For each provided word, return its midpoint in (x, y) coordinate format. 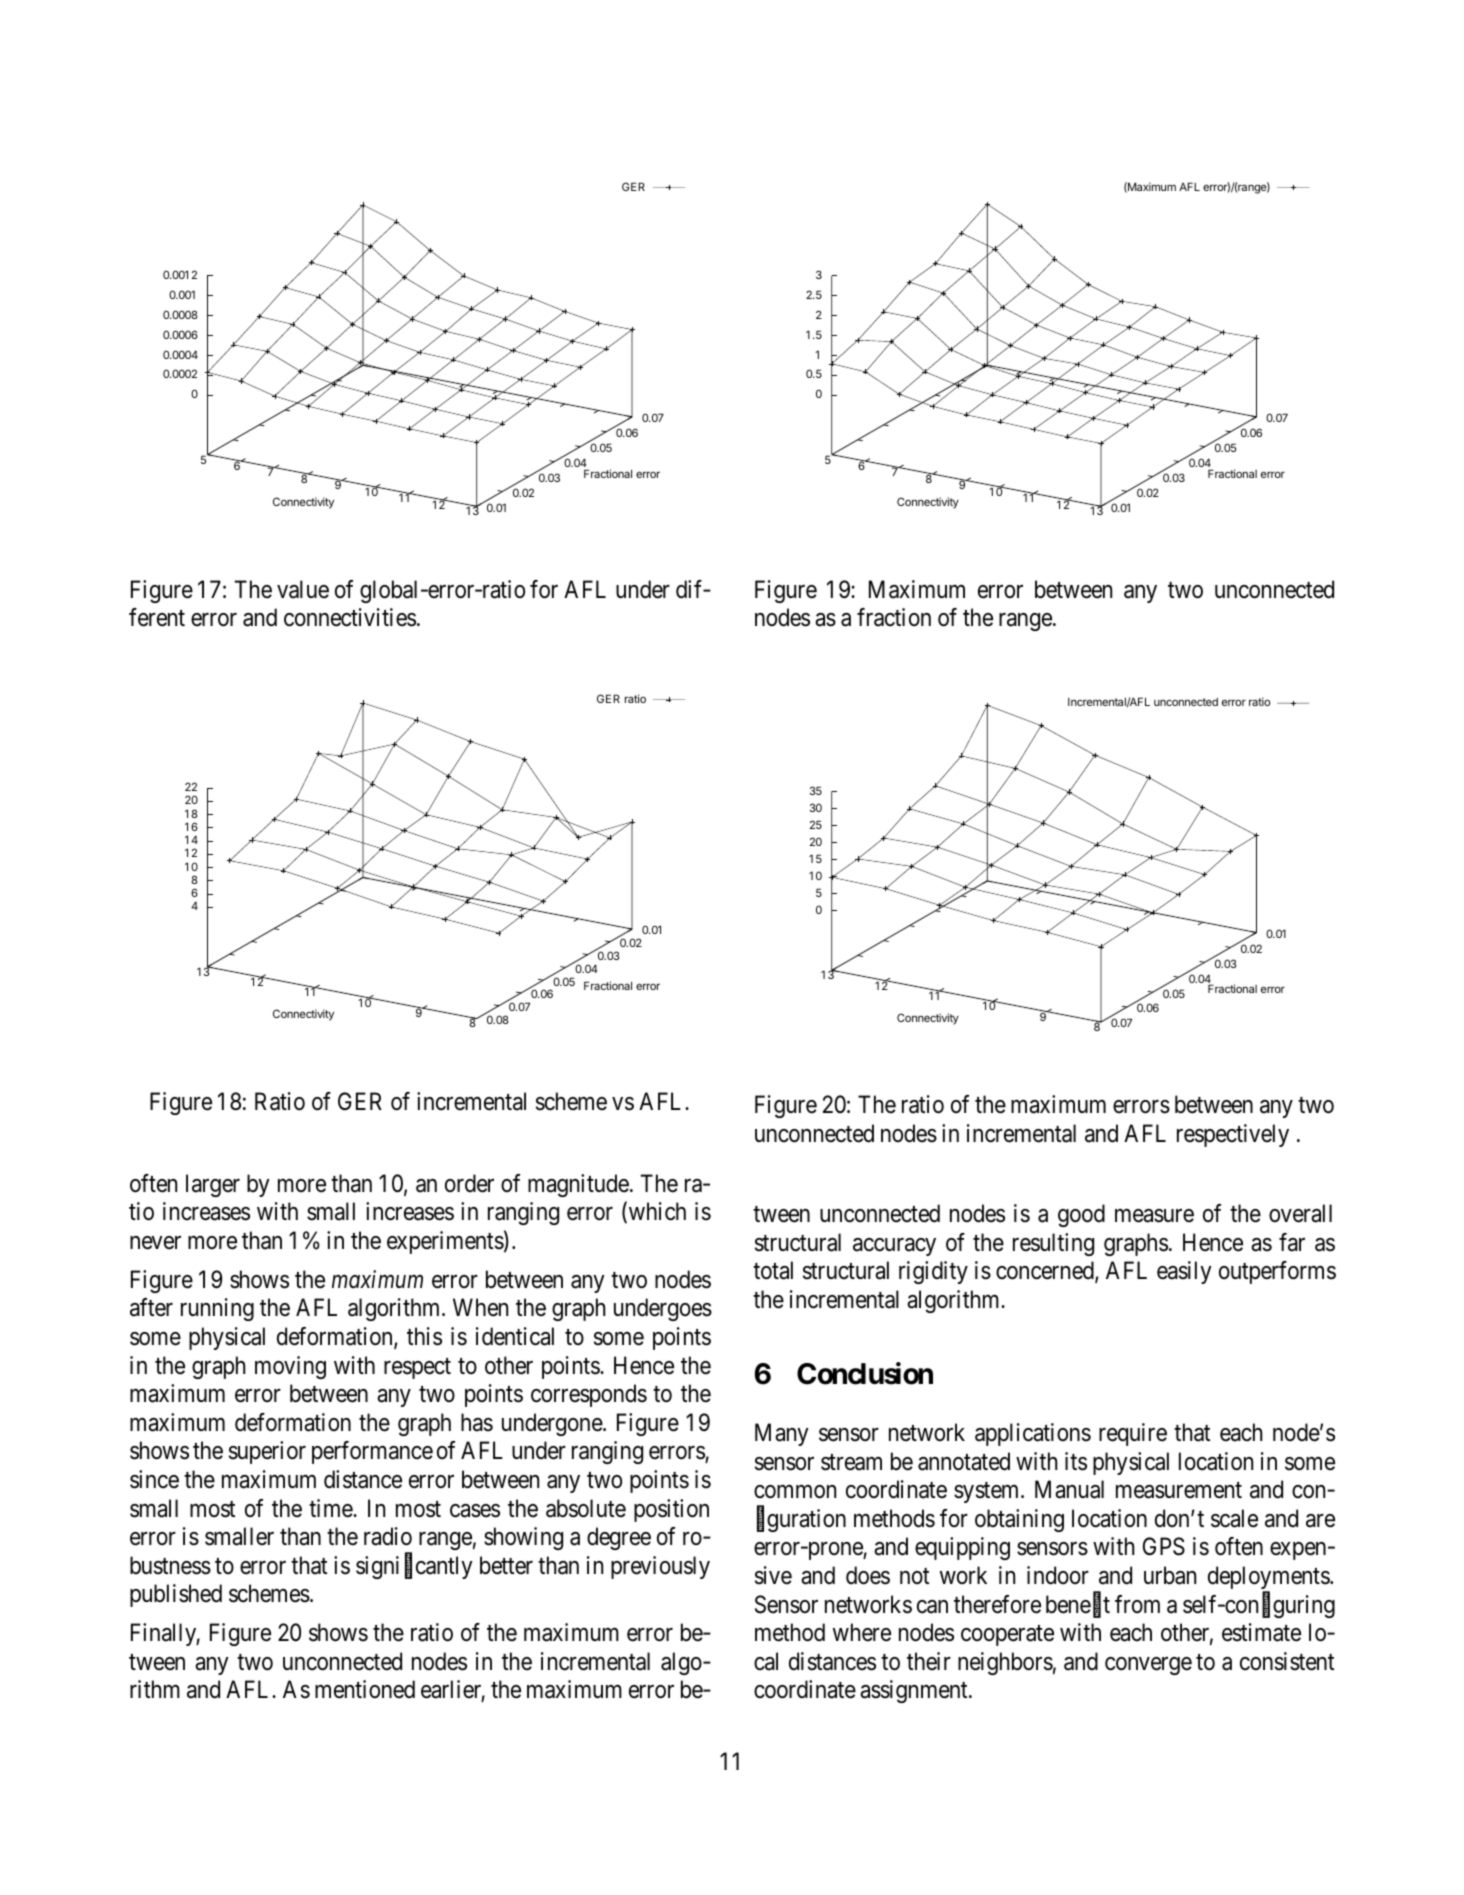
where (862, 1632)
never (155, 1243)
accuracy (894, 1247)
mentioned (365, 1689)
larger (213, 1185)
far (1292, 1242)
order (469, 1183)
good (1081, 1215)
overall (1300, 1213)
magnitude (578, 1185)
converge (1148, 1666)
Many (782, 1434)
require (1133, 1434)
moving (290, 1367)
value (303, 589)
